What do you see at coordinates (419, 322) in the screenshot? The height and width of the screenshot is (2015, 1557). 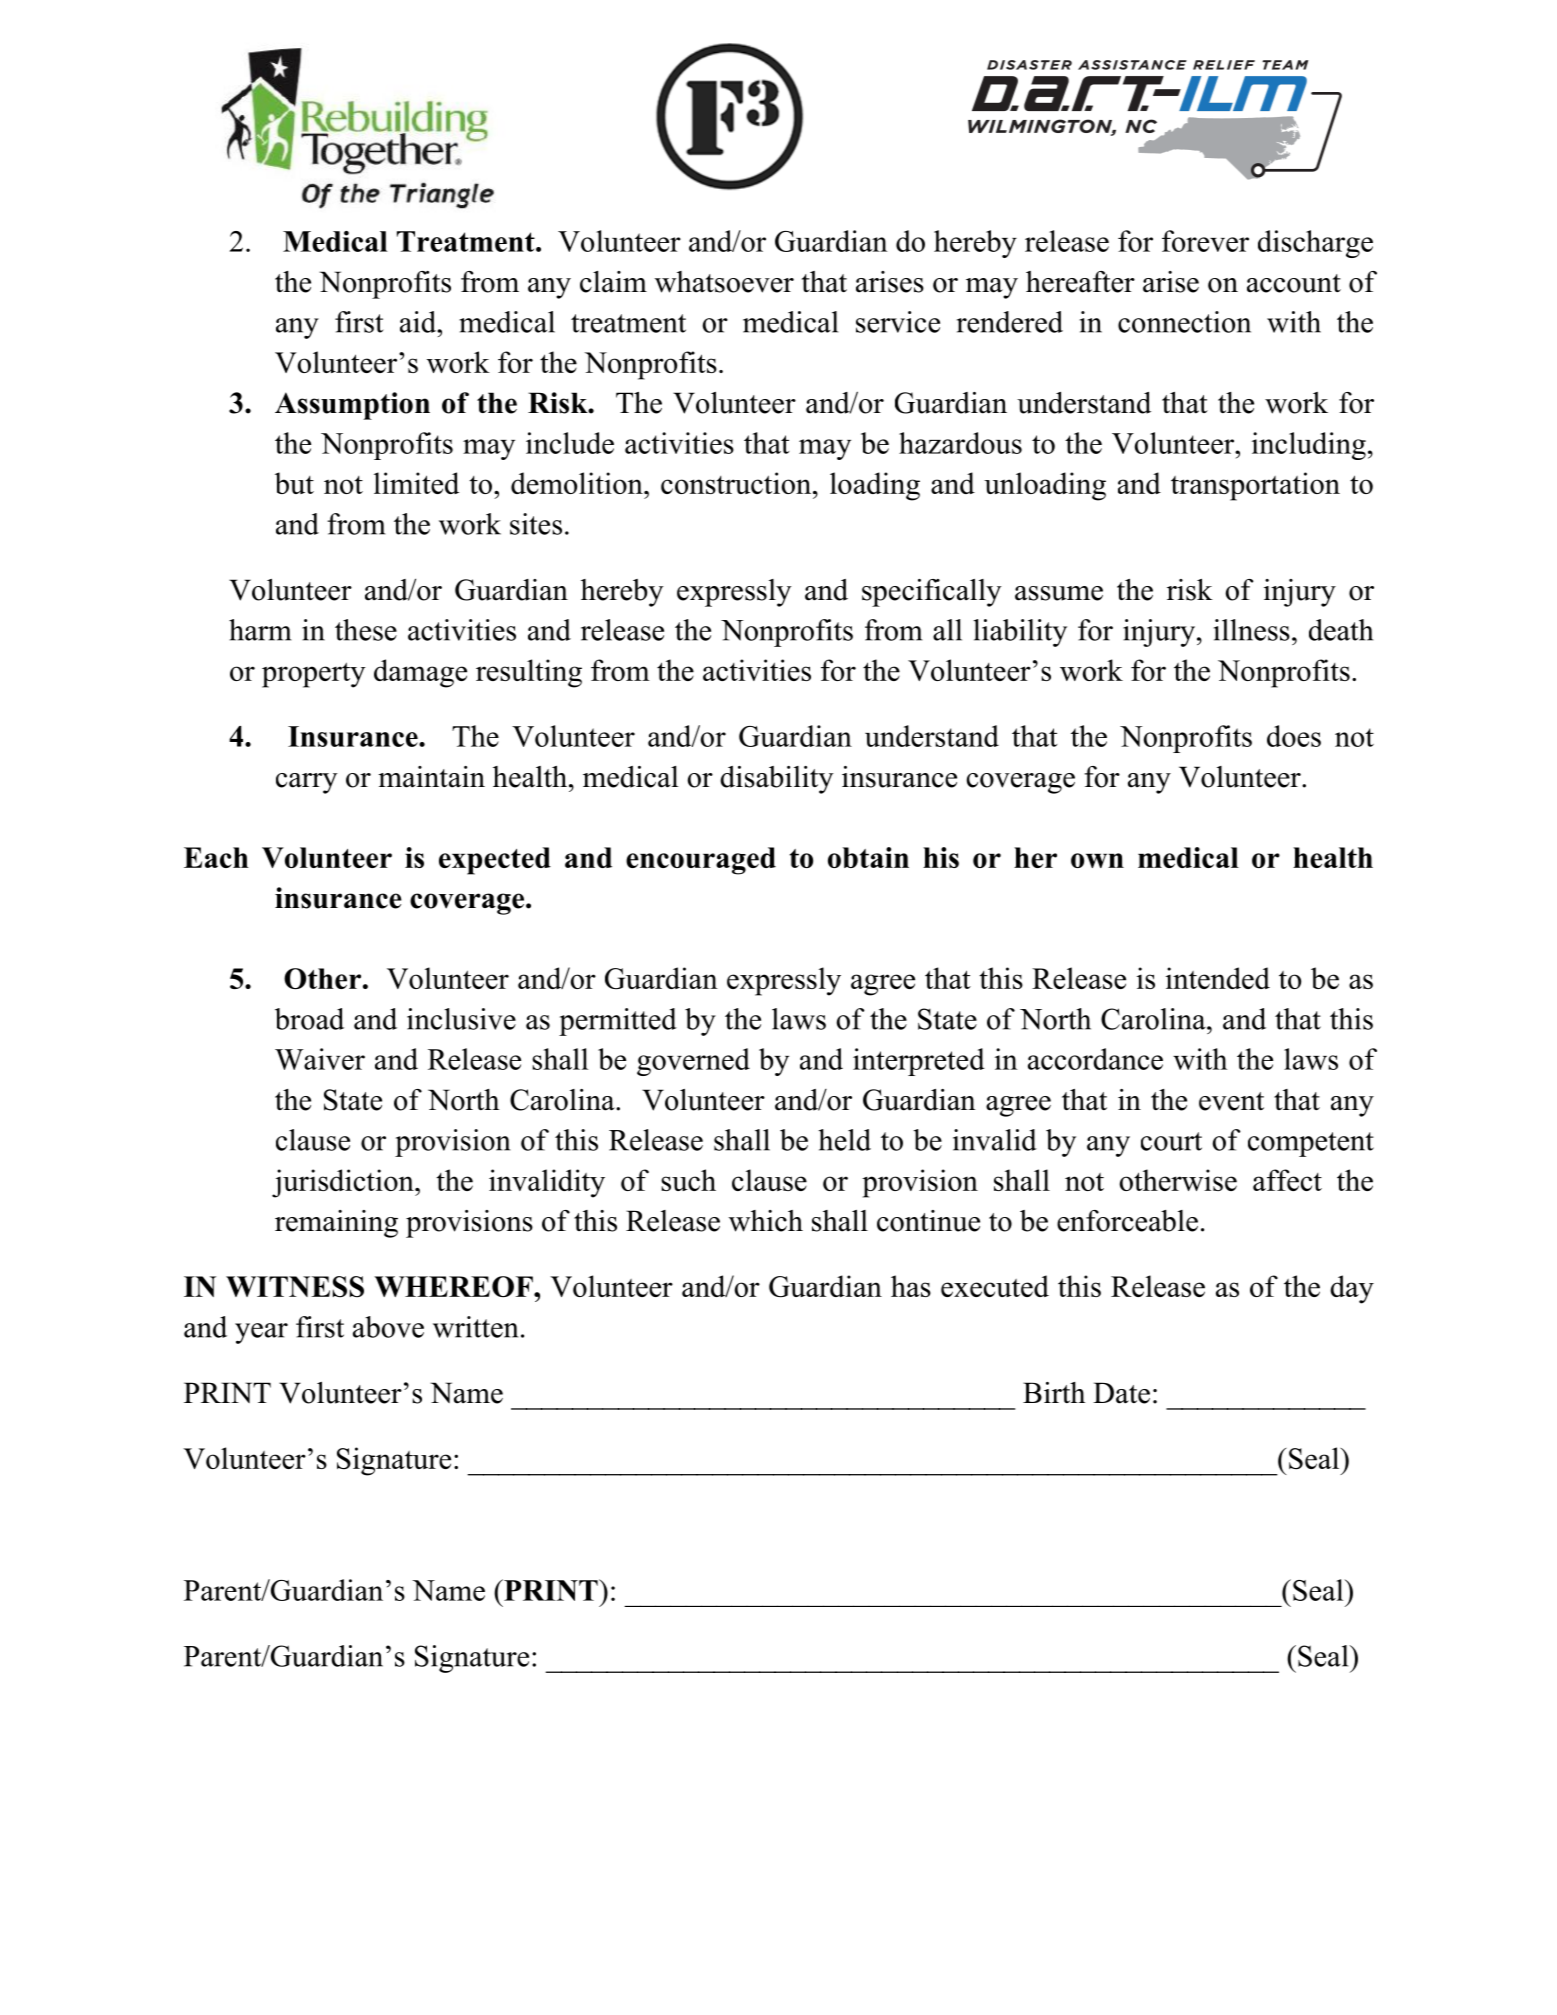 I see `aid` at bounding box center [419, 322].
